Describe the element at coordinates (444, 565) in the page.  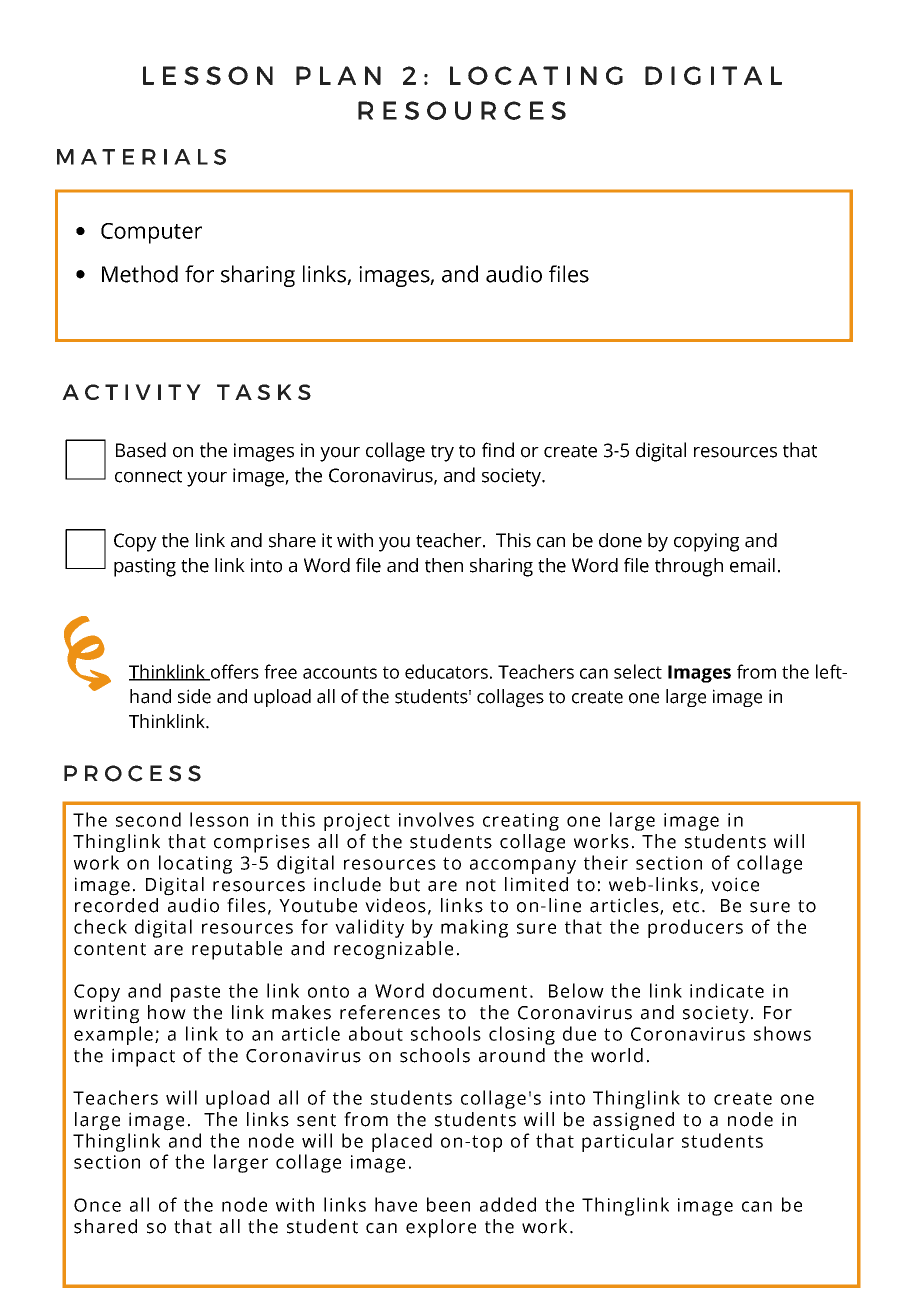
I see `then` at that location.
